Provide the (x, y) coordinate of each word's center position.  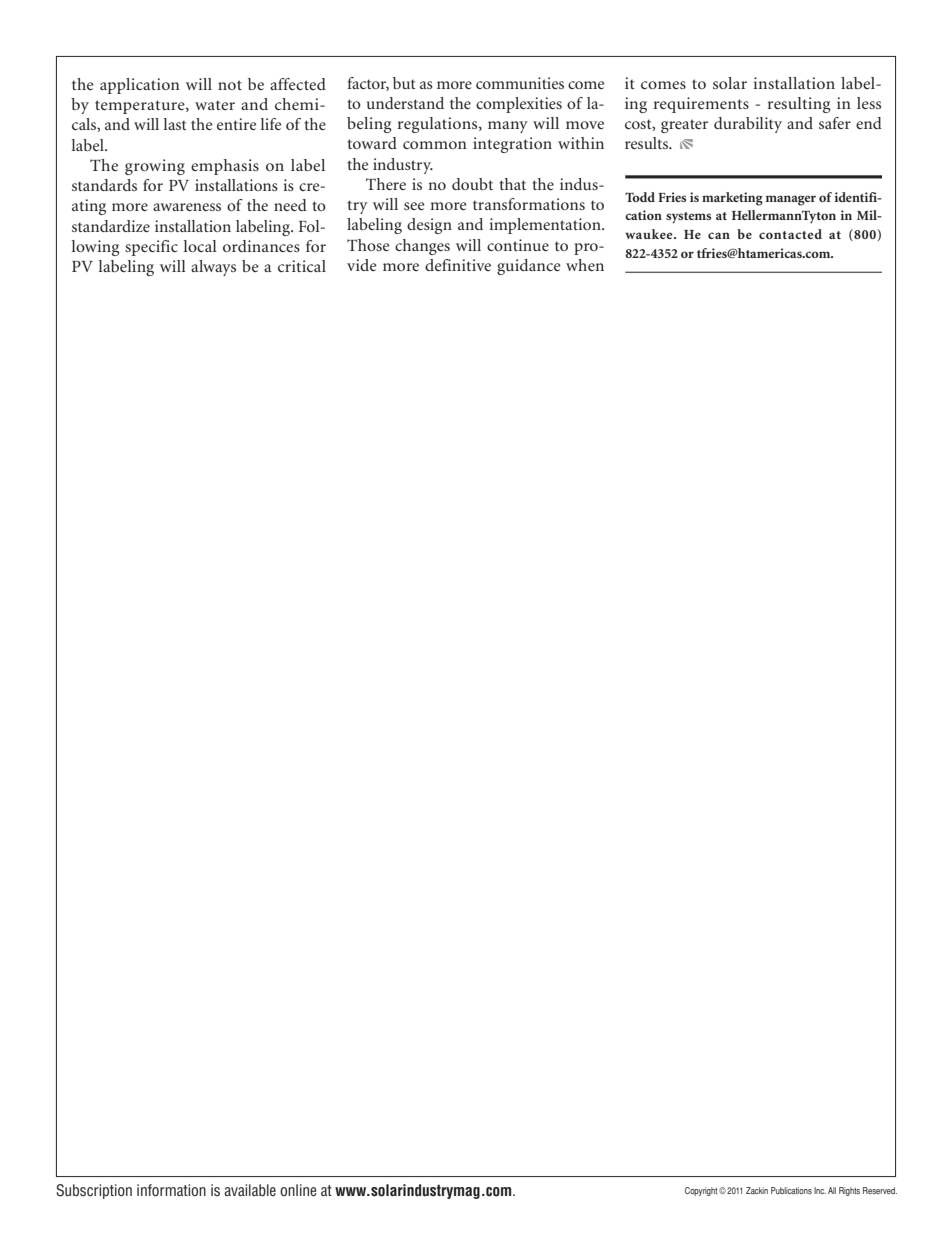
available (250, 1190)
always (213, 268)
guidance (529, 267)
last (175, 124)
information (171, 1190)
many (508, 127)
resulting (799, 105)
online (298, 1190)
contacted (790, 234)
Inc (820, 1190)
